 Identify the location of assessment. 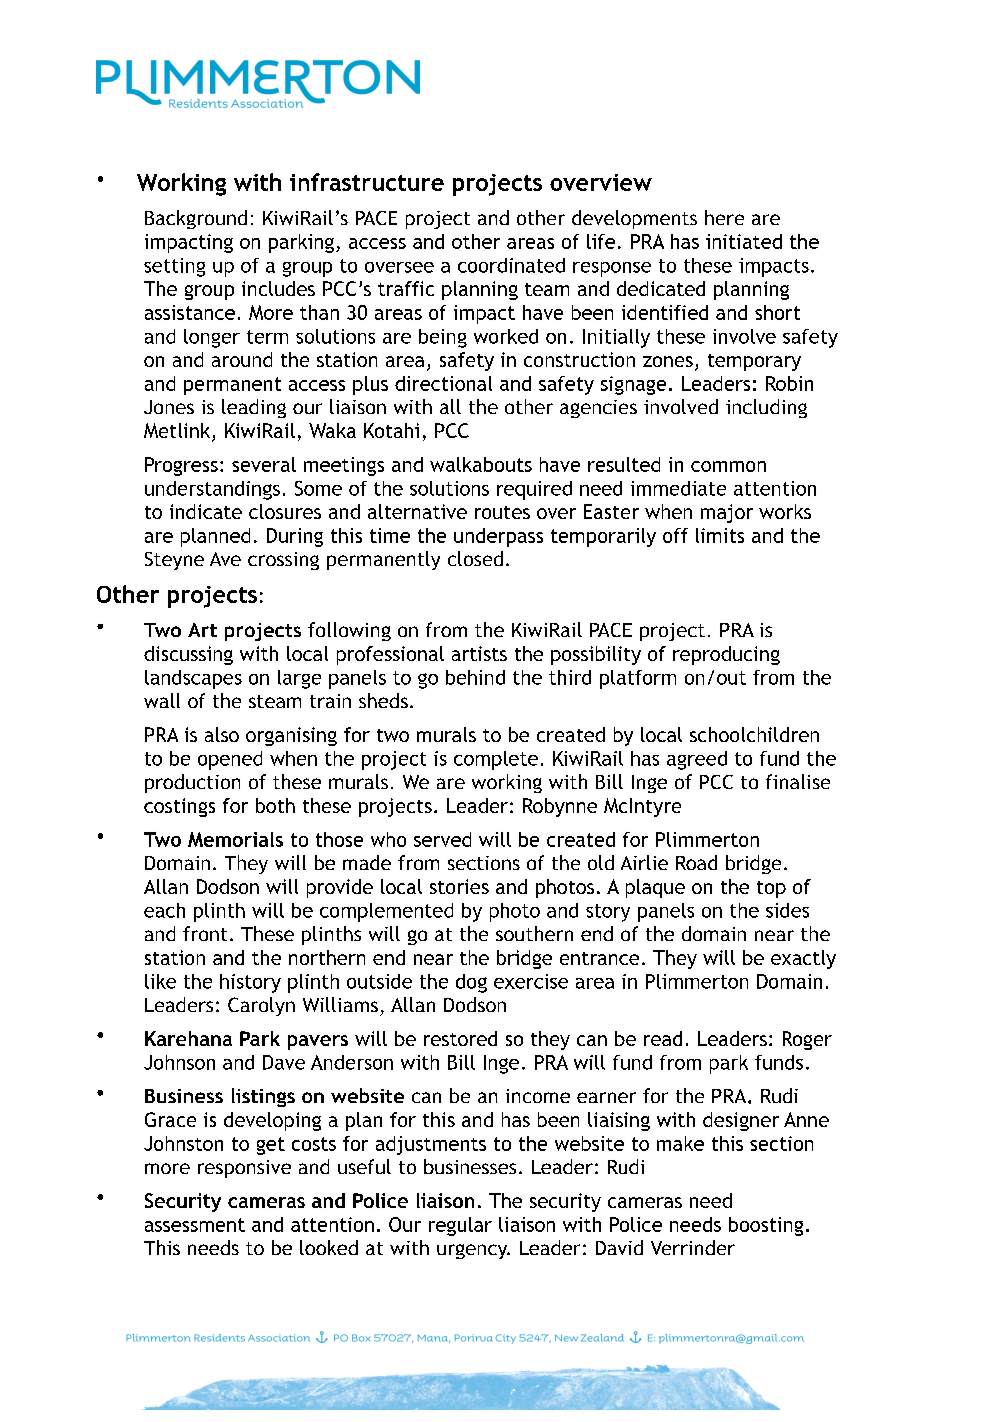
(195, 1225).
